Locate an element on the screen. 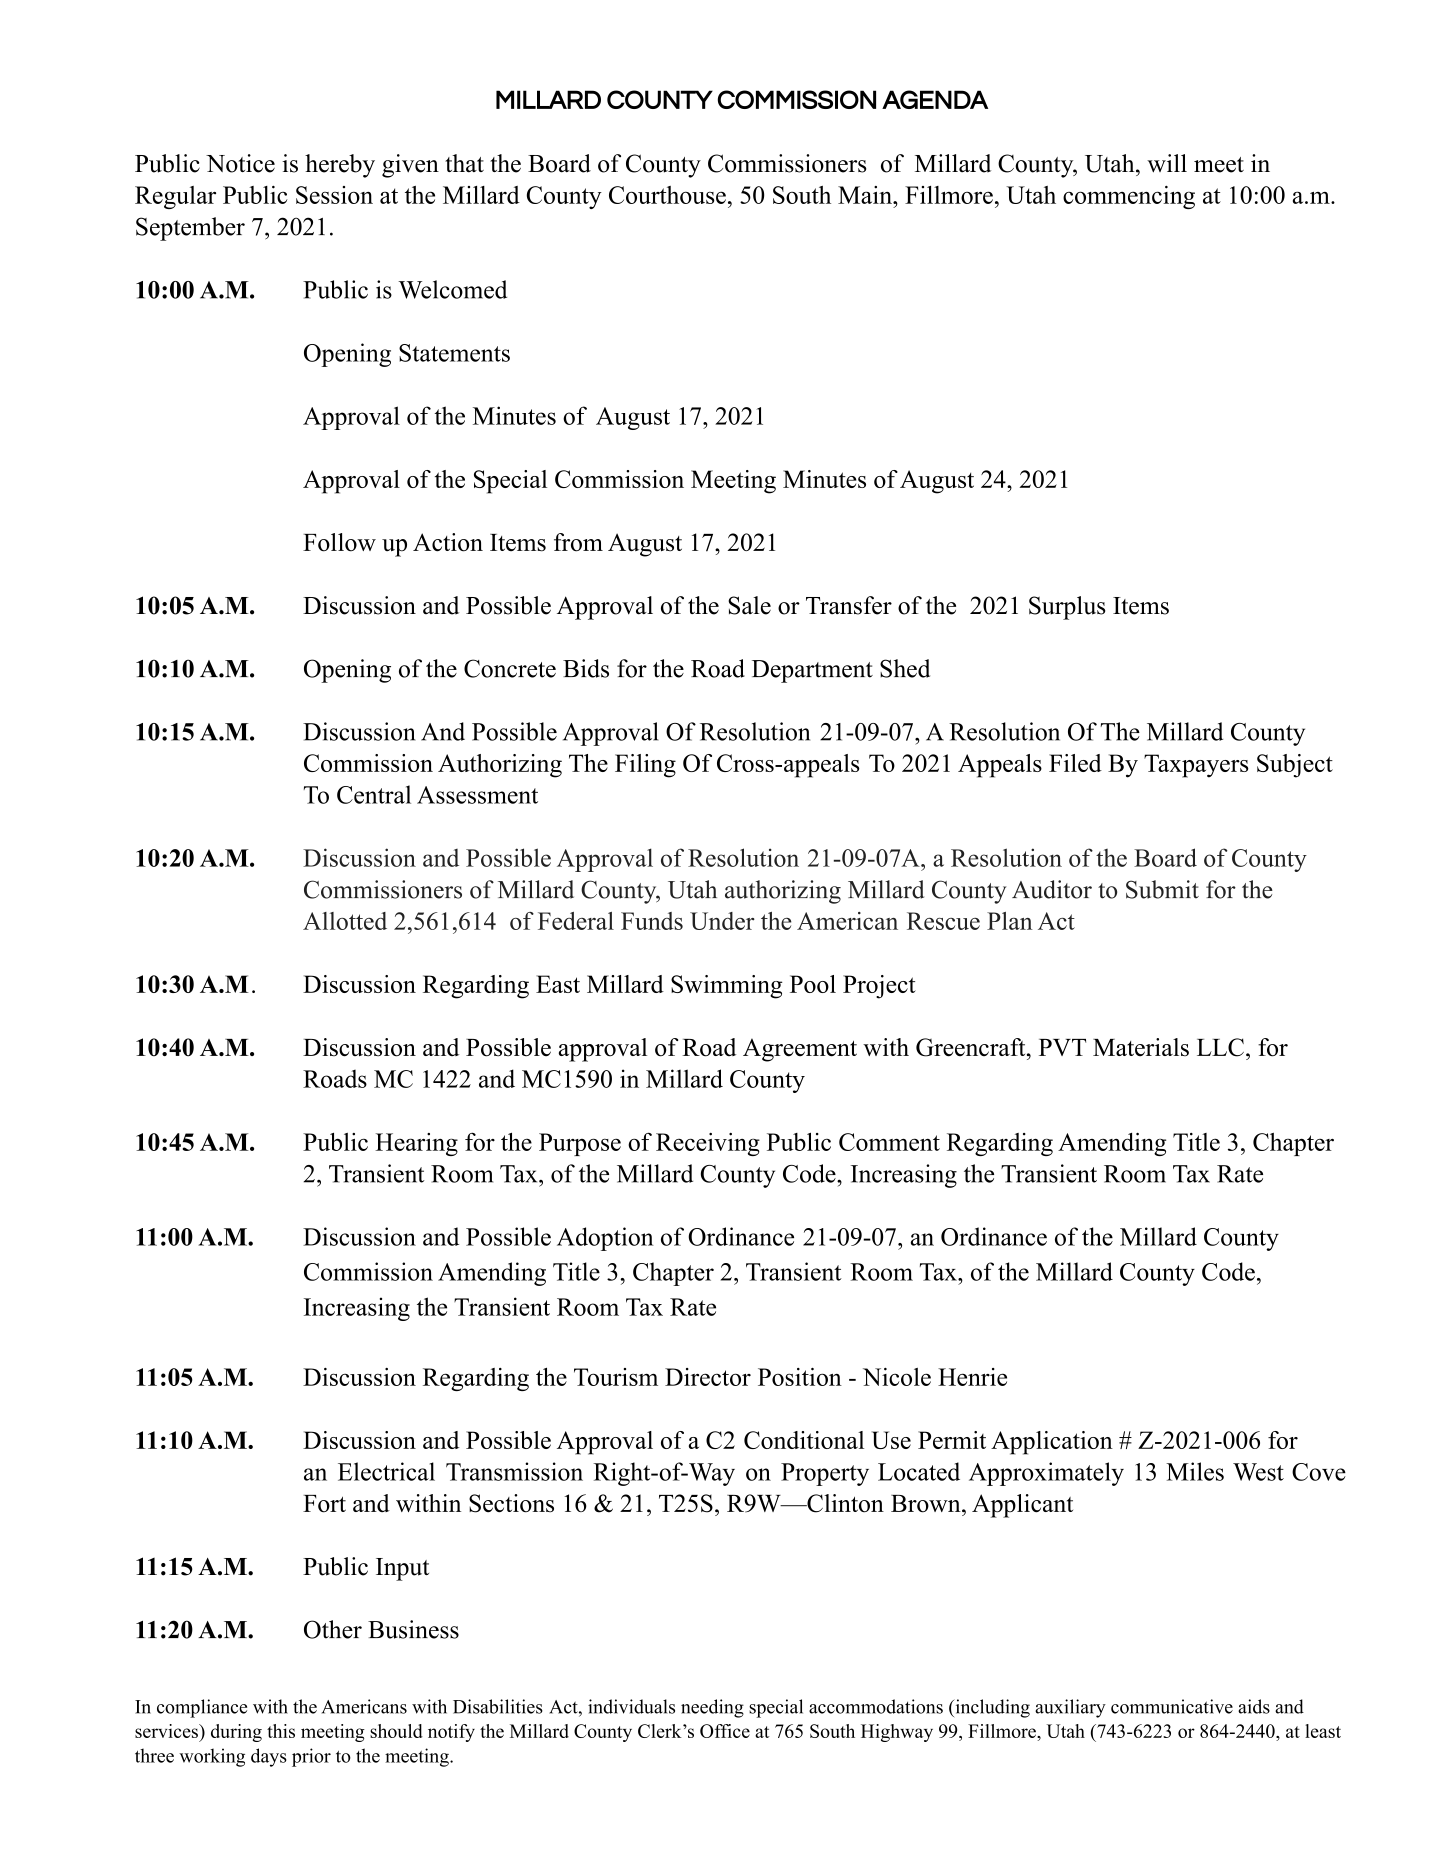 The height and width of the screenshot is (1852, 1431). Submit is located at coordinates (1162, 889).
